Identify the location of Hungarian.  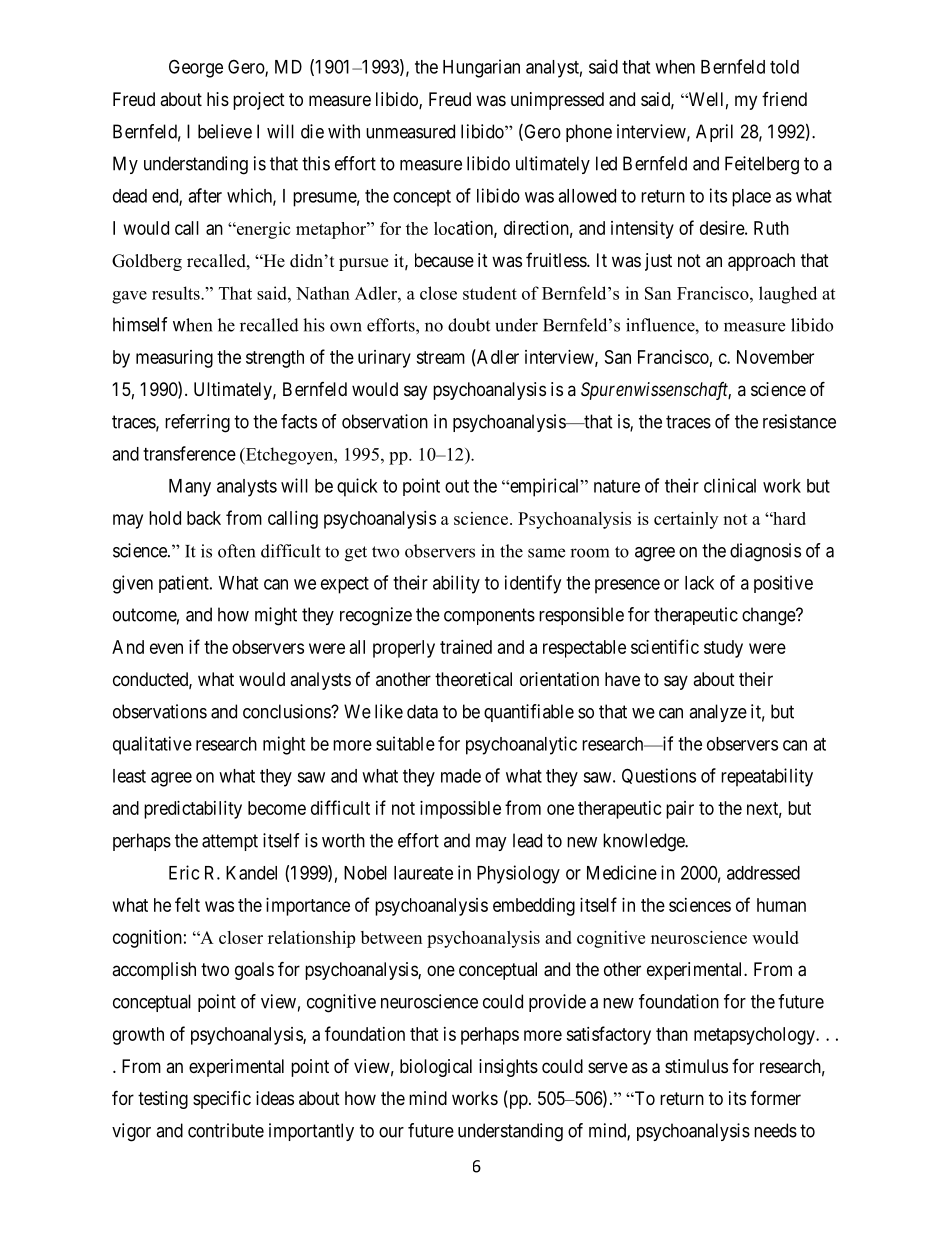
(481, 68).
